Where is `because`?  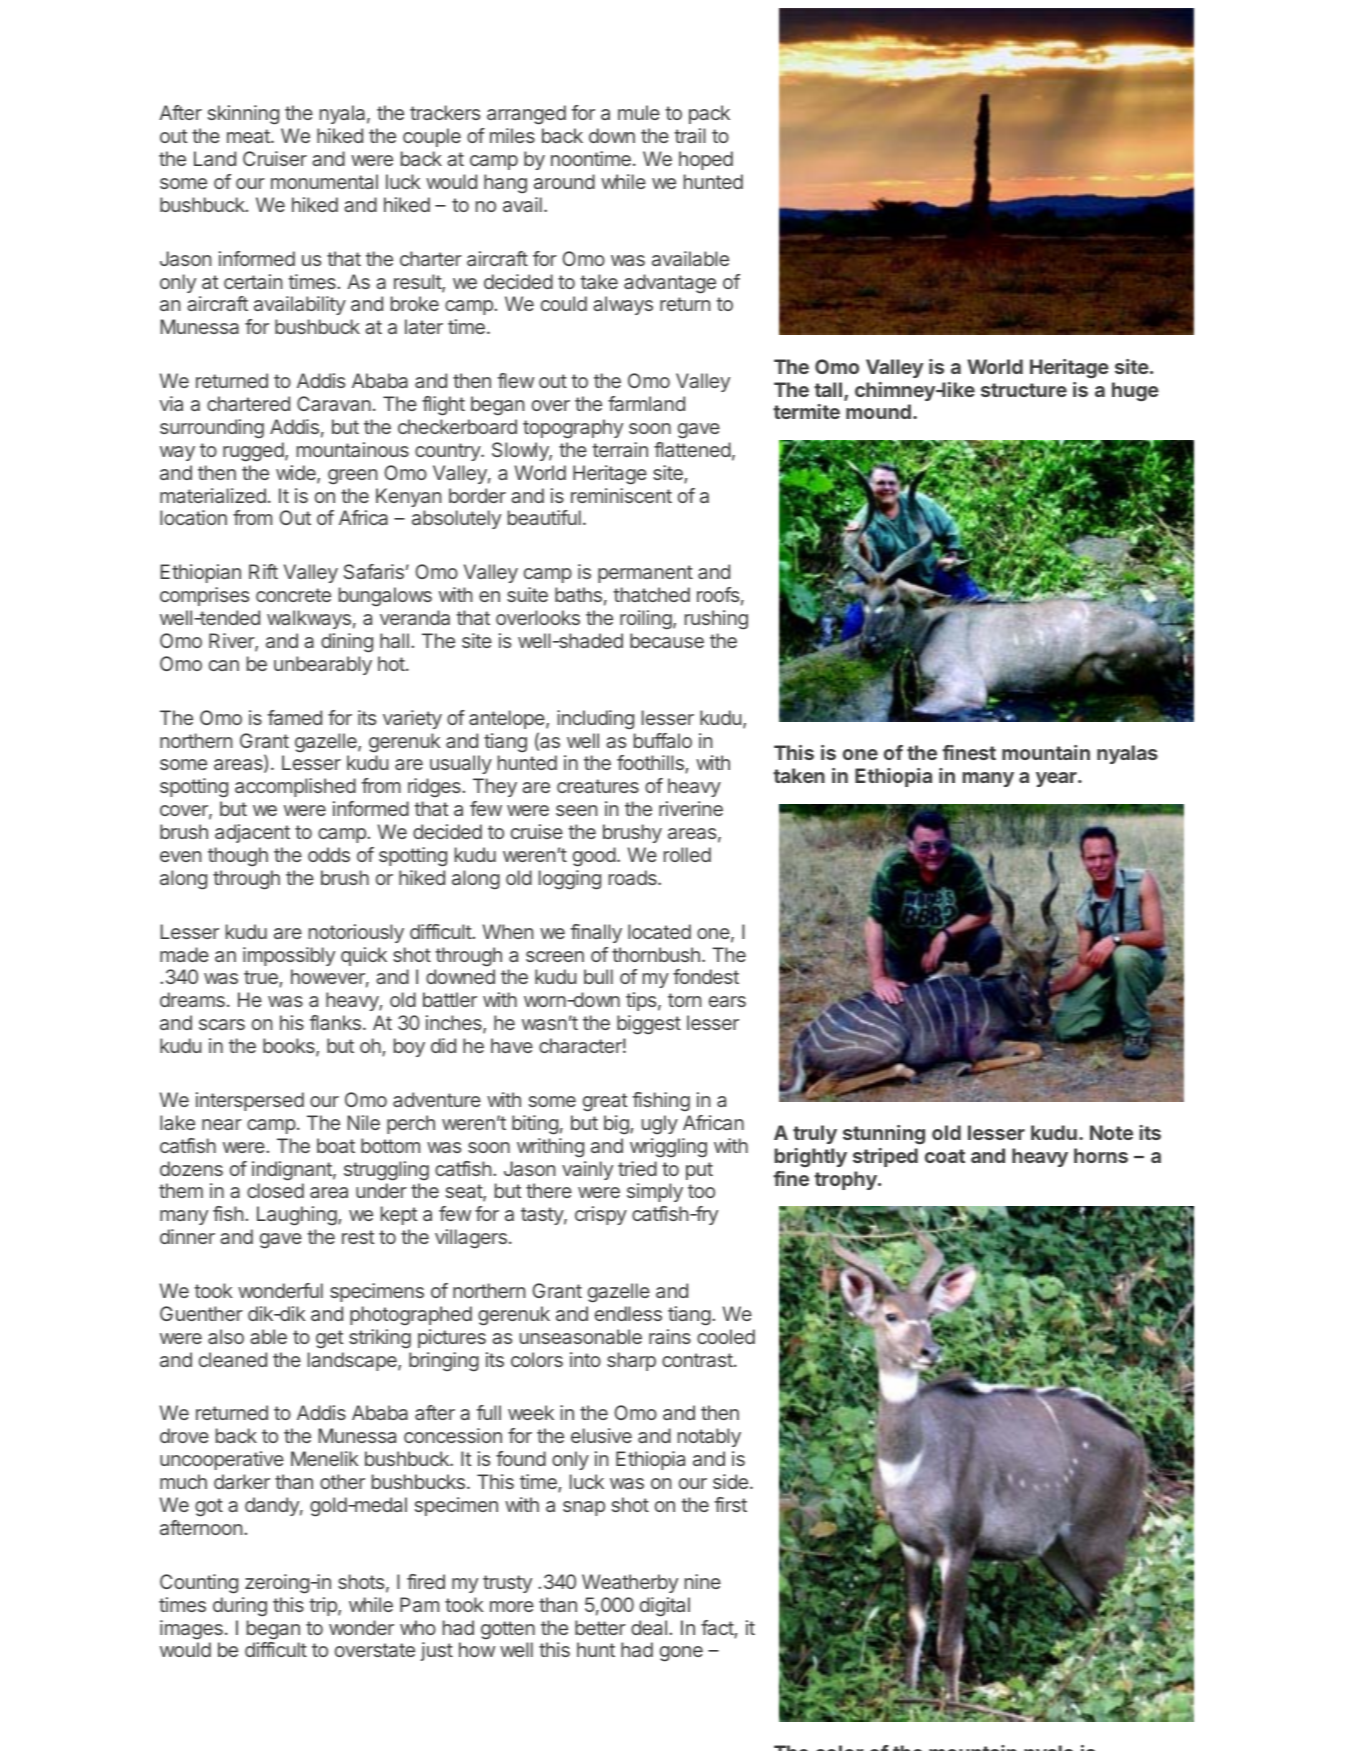
because is located at coordinates (667, 640).
